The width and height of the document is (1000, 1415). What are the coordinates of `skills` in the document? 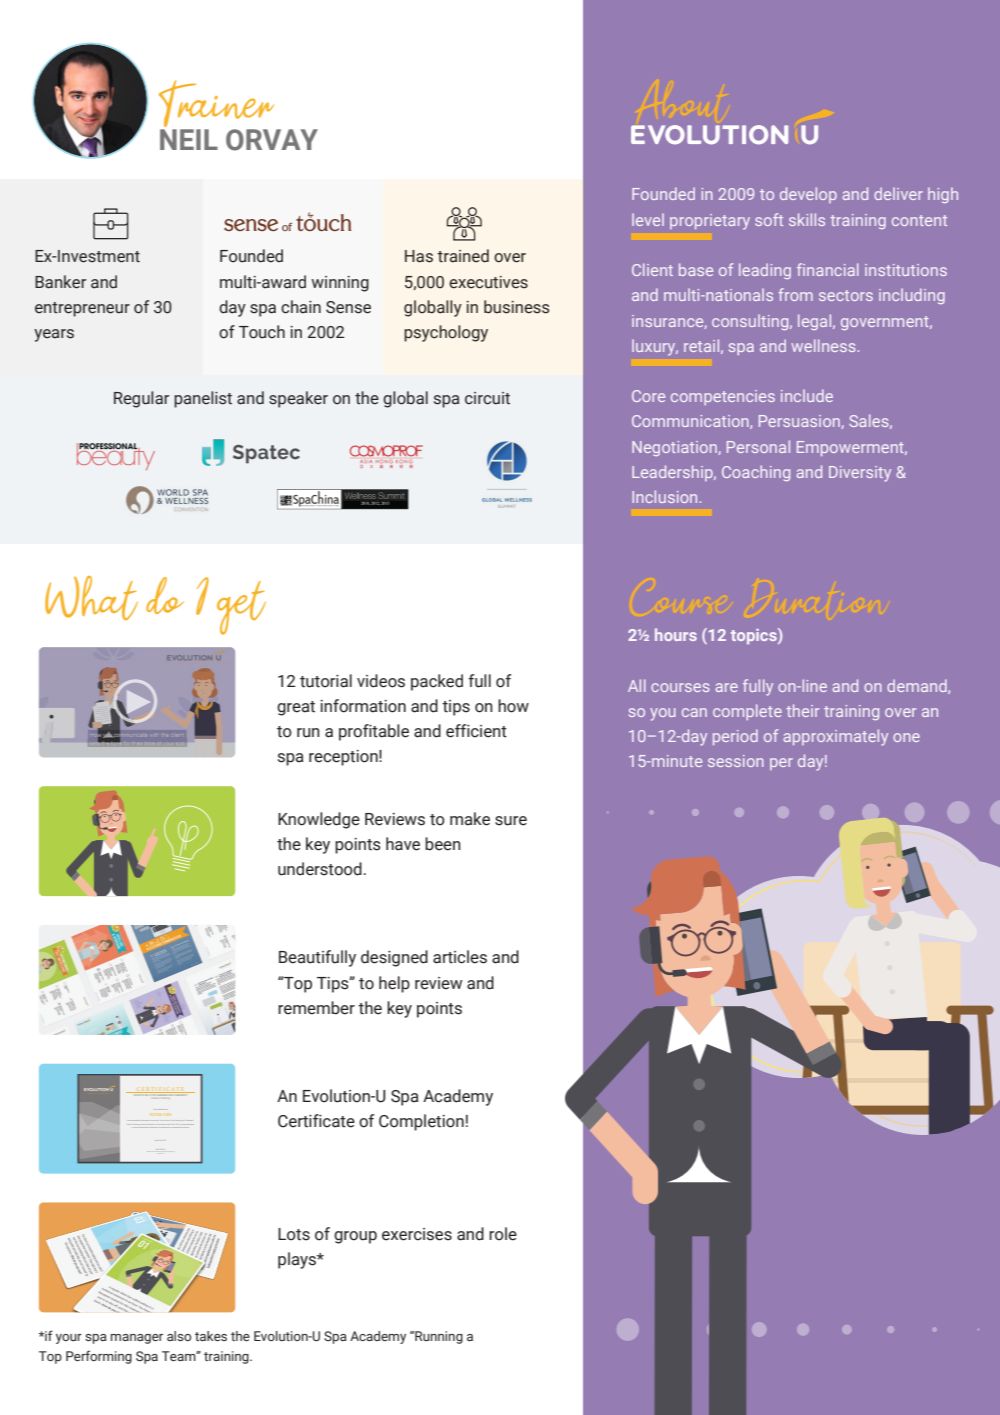 It's located at (807, 219).
